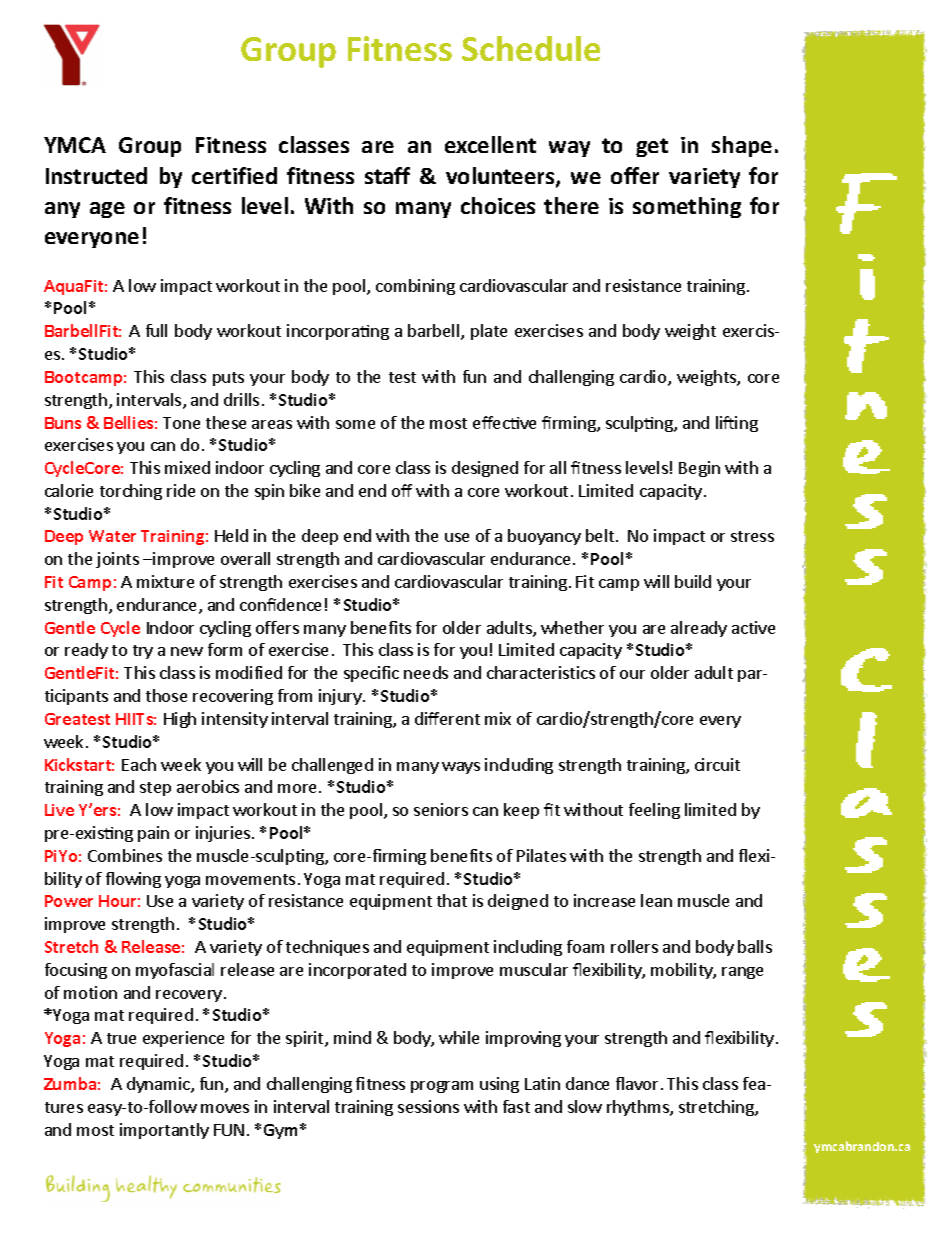 This screenshot has width=952, height=1233. What do you see at coordinates (639, 1108) in the screenshot?
I see `rhythms` at bounding box center [639, 1108].
